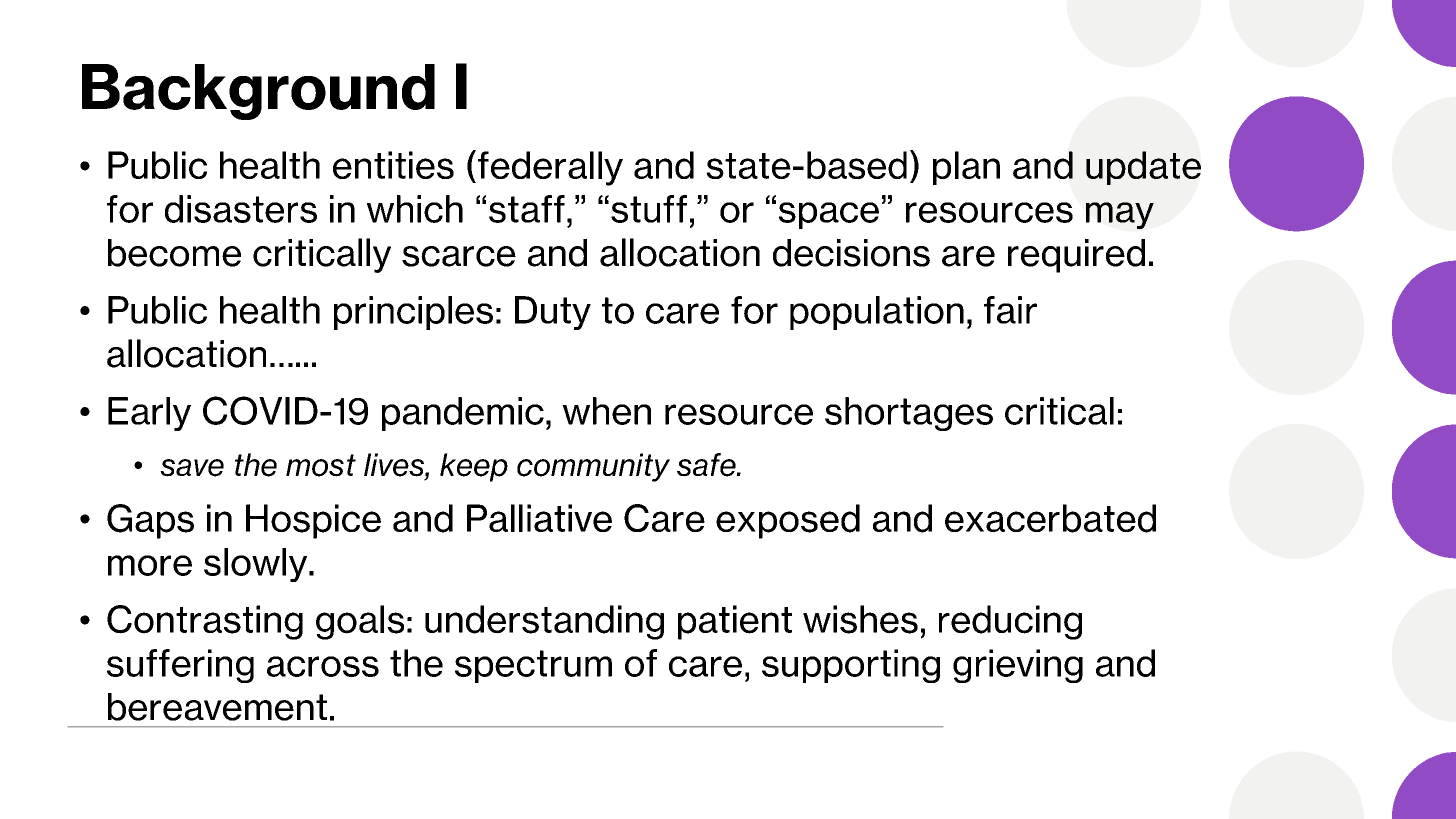 This screenshot has height=819, width=1456. Describe the element at coordinates (1010, 310) in the screenshot. I see `fair` at that location.
